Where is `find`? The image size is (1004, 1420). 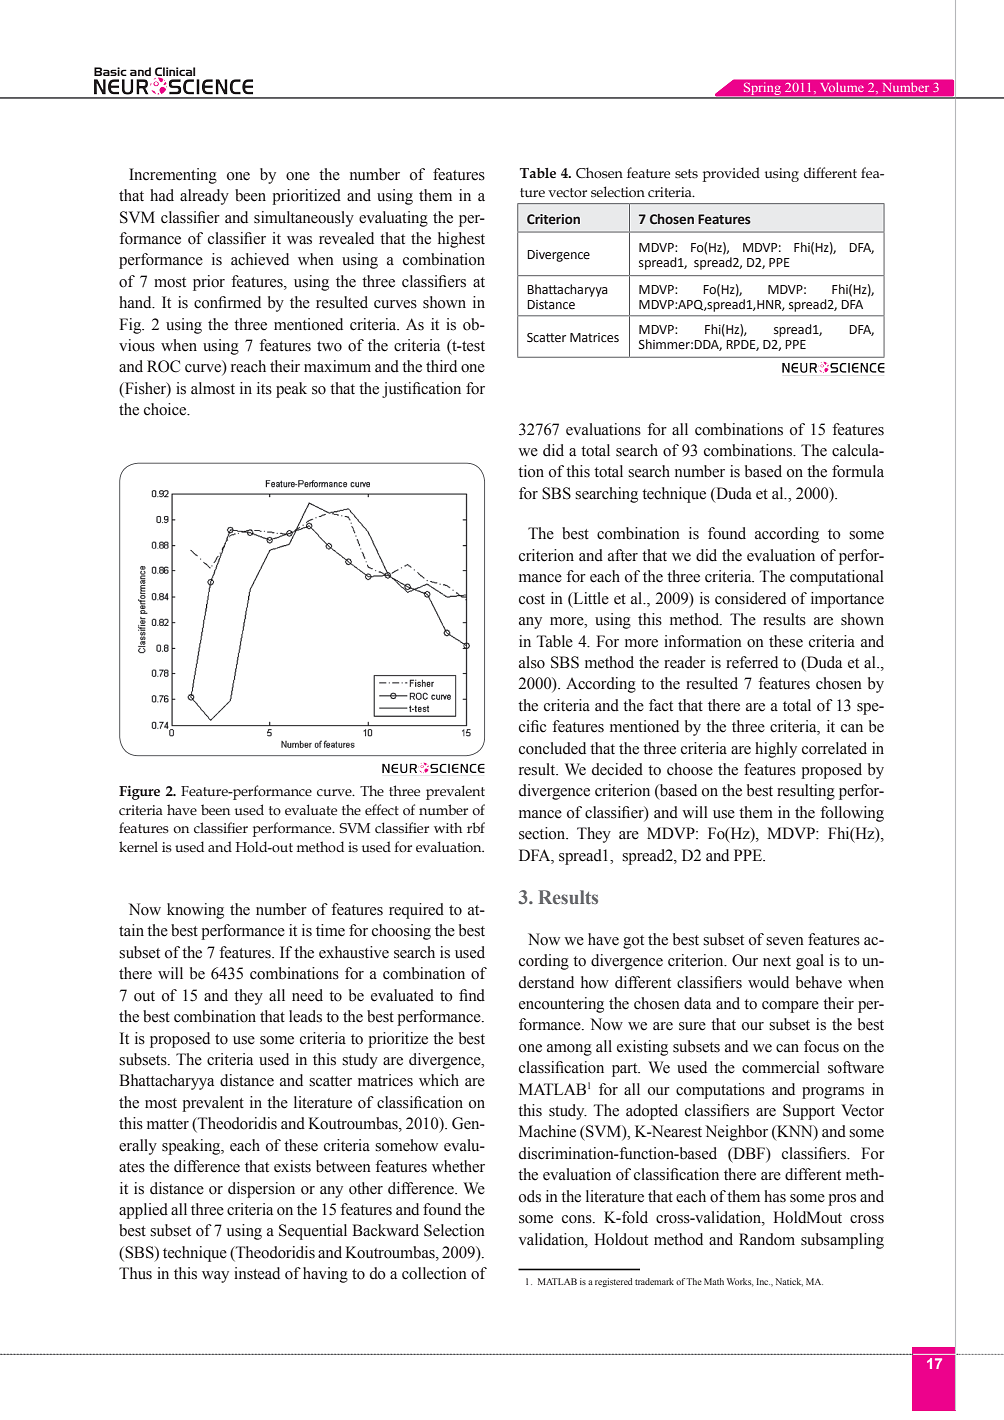
find is located at coordinates (472, 995).
